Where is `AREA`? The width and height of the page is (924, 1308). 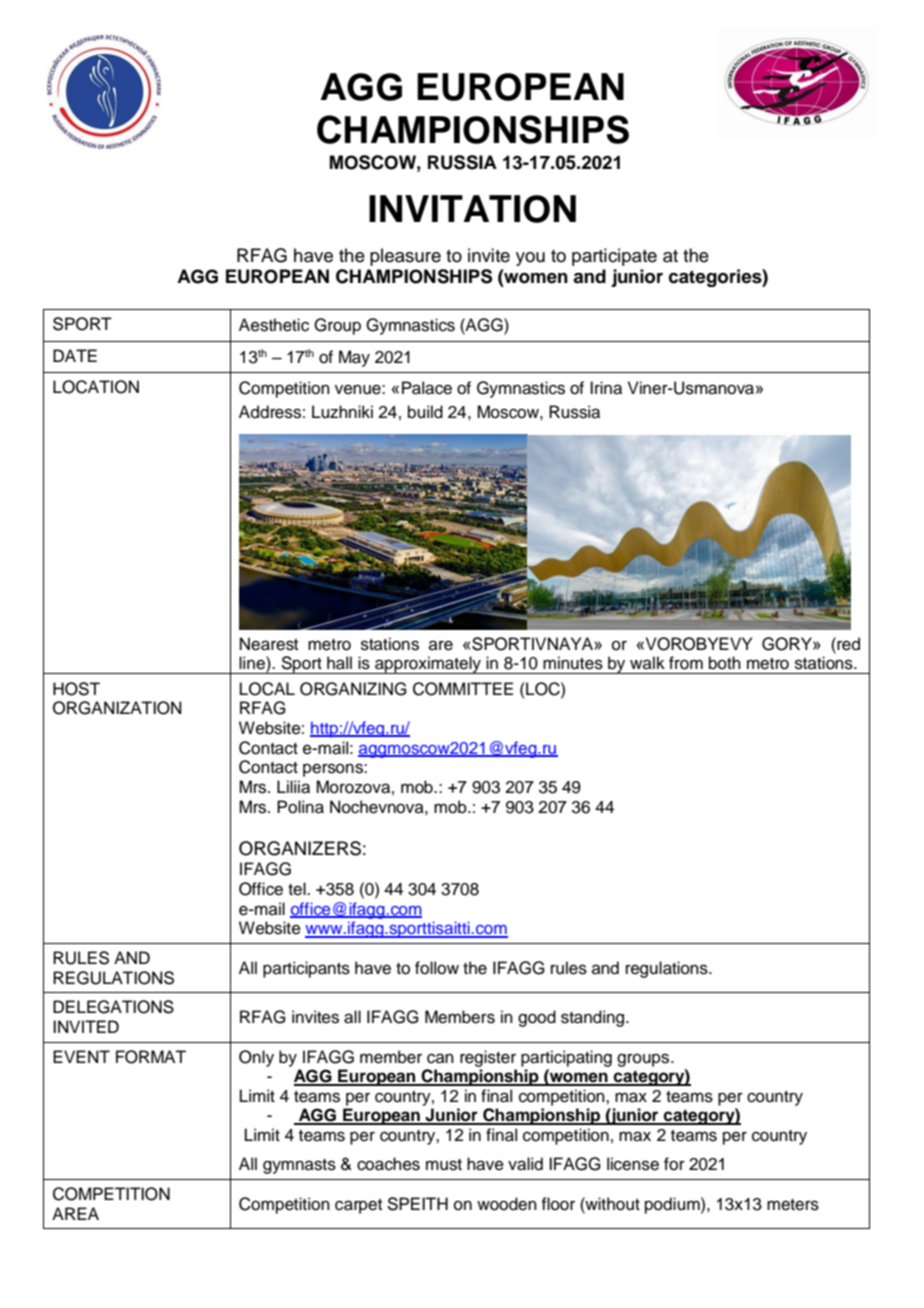 AREA is located at coordinates (75, 1213).
